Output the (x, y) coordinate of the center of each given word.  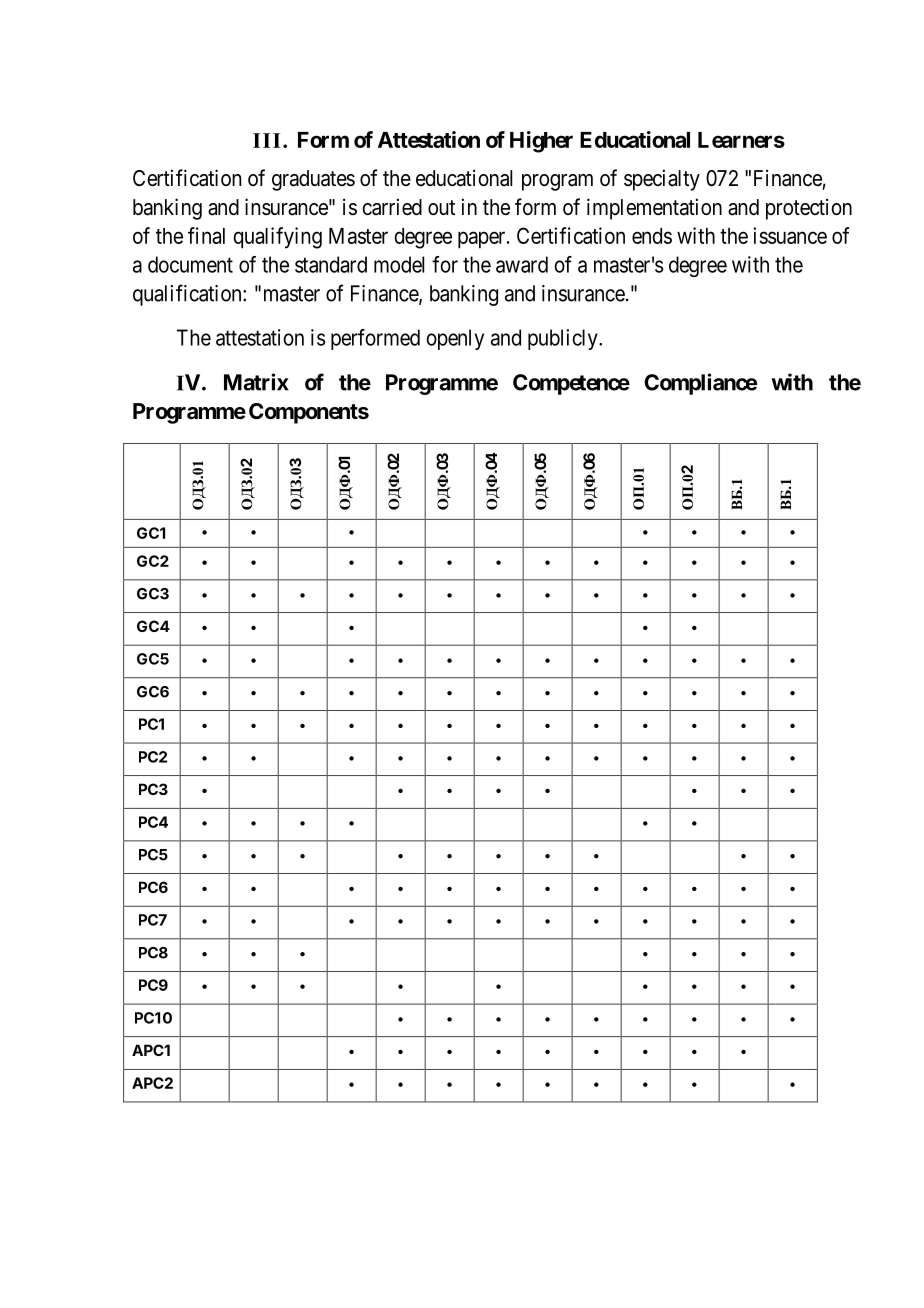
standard (331, 264)
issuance (790, 235)
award (522, 264)
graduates (313, 180)
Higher (541, 142)
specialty (662, 180)
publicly (564, 339)
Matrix (256, 382)
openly (455, 339)
